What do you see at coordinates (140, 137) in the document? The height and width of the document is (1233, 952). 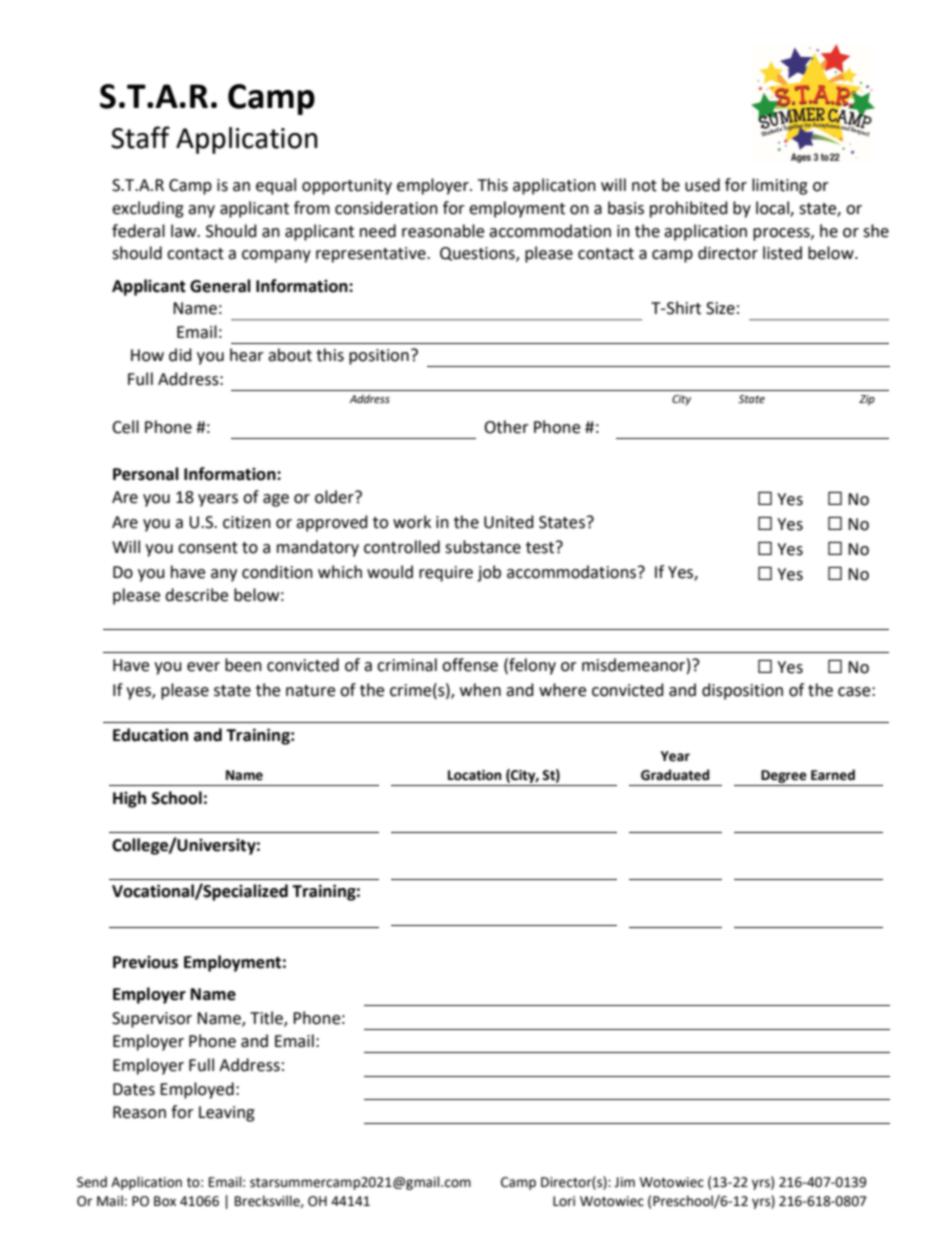 I see `Staff` at bounding box center [140, 137].
